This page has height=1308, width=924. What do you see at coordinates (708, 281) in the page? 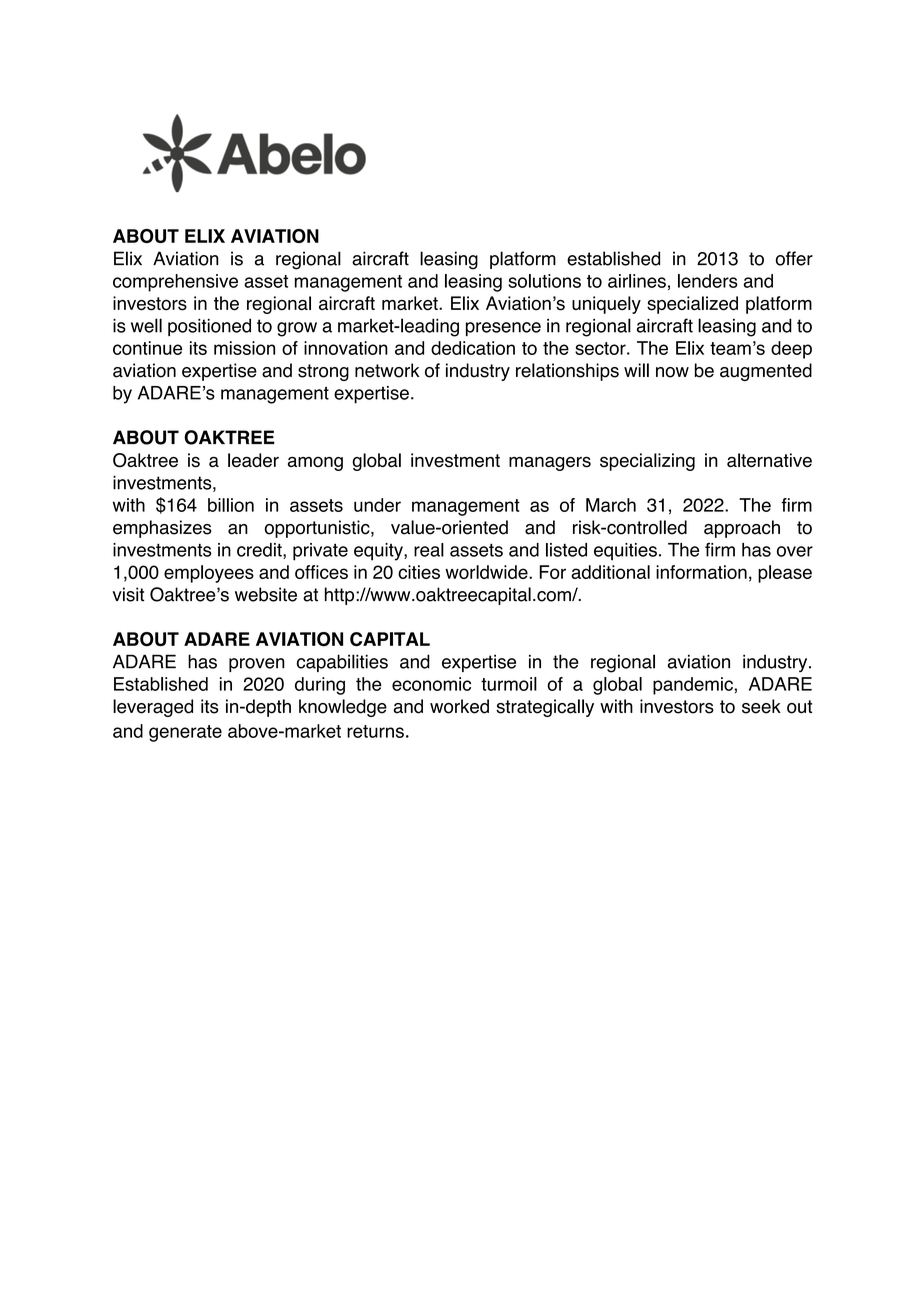
I see `lenders` at bounding box center [708, 281].
